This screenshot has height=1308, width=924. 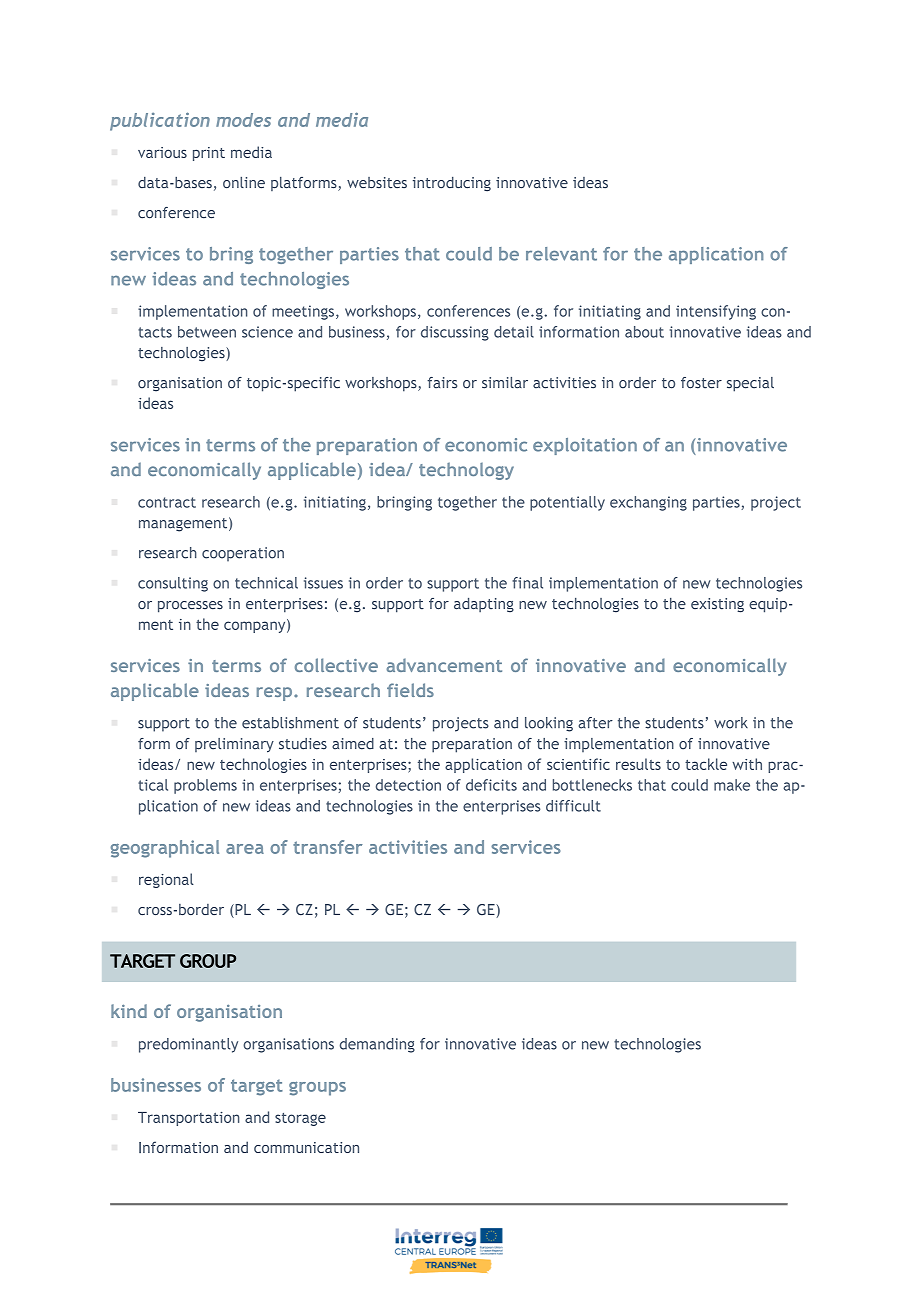 I want to click on print, so click(x=209, y=154).
